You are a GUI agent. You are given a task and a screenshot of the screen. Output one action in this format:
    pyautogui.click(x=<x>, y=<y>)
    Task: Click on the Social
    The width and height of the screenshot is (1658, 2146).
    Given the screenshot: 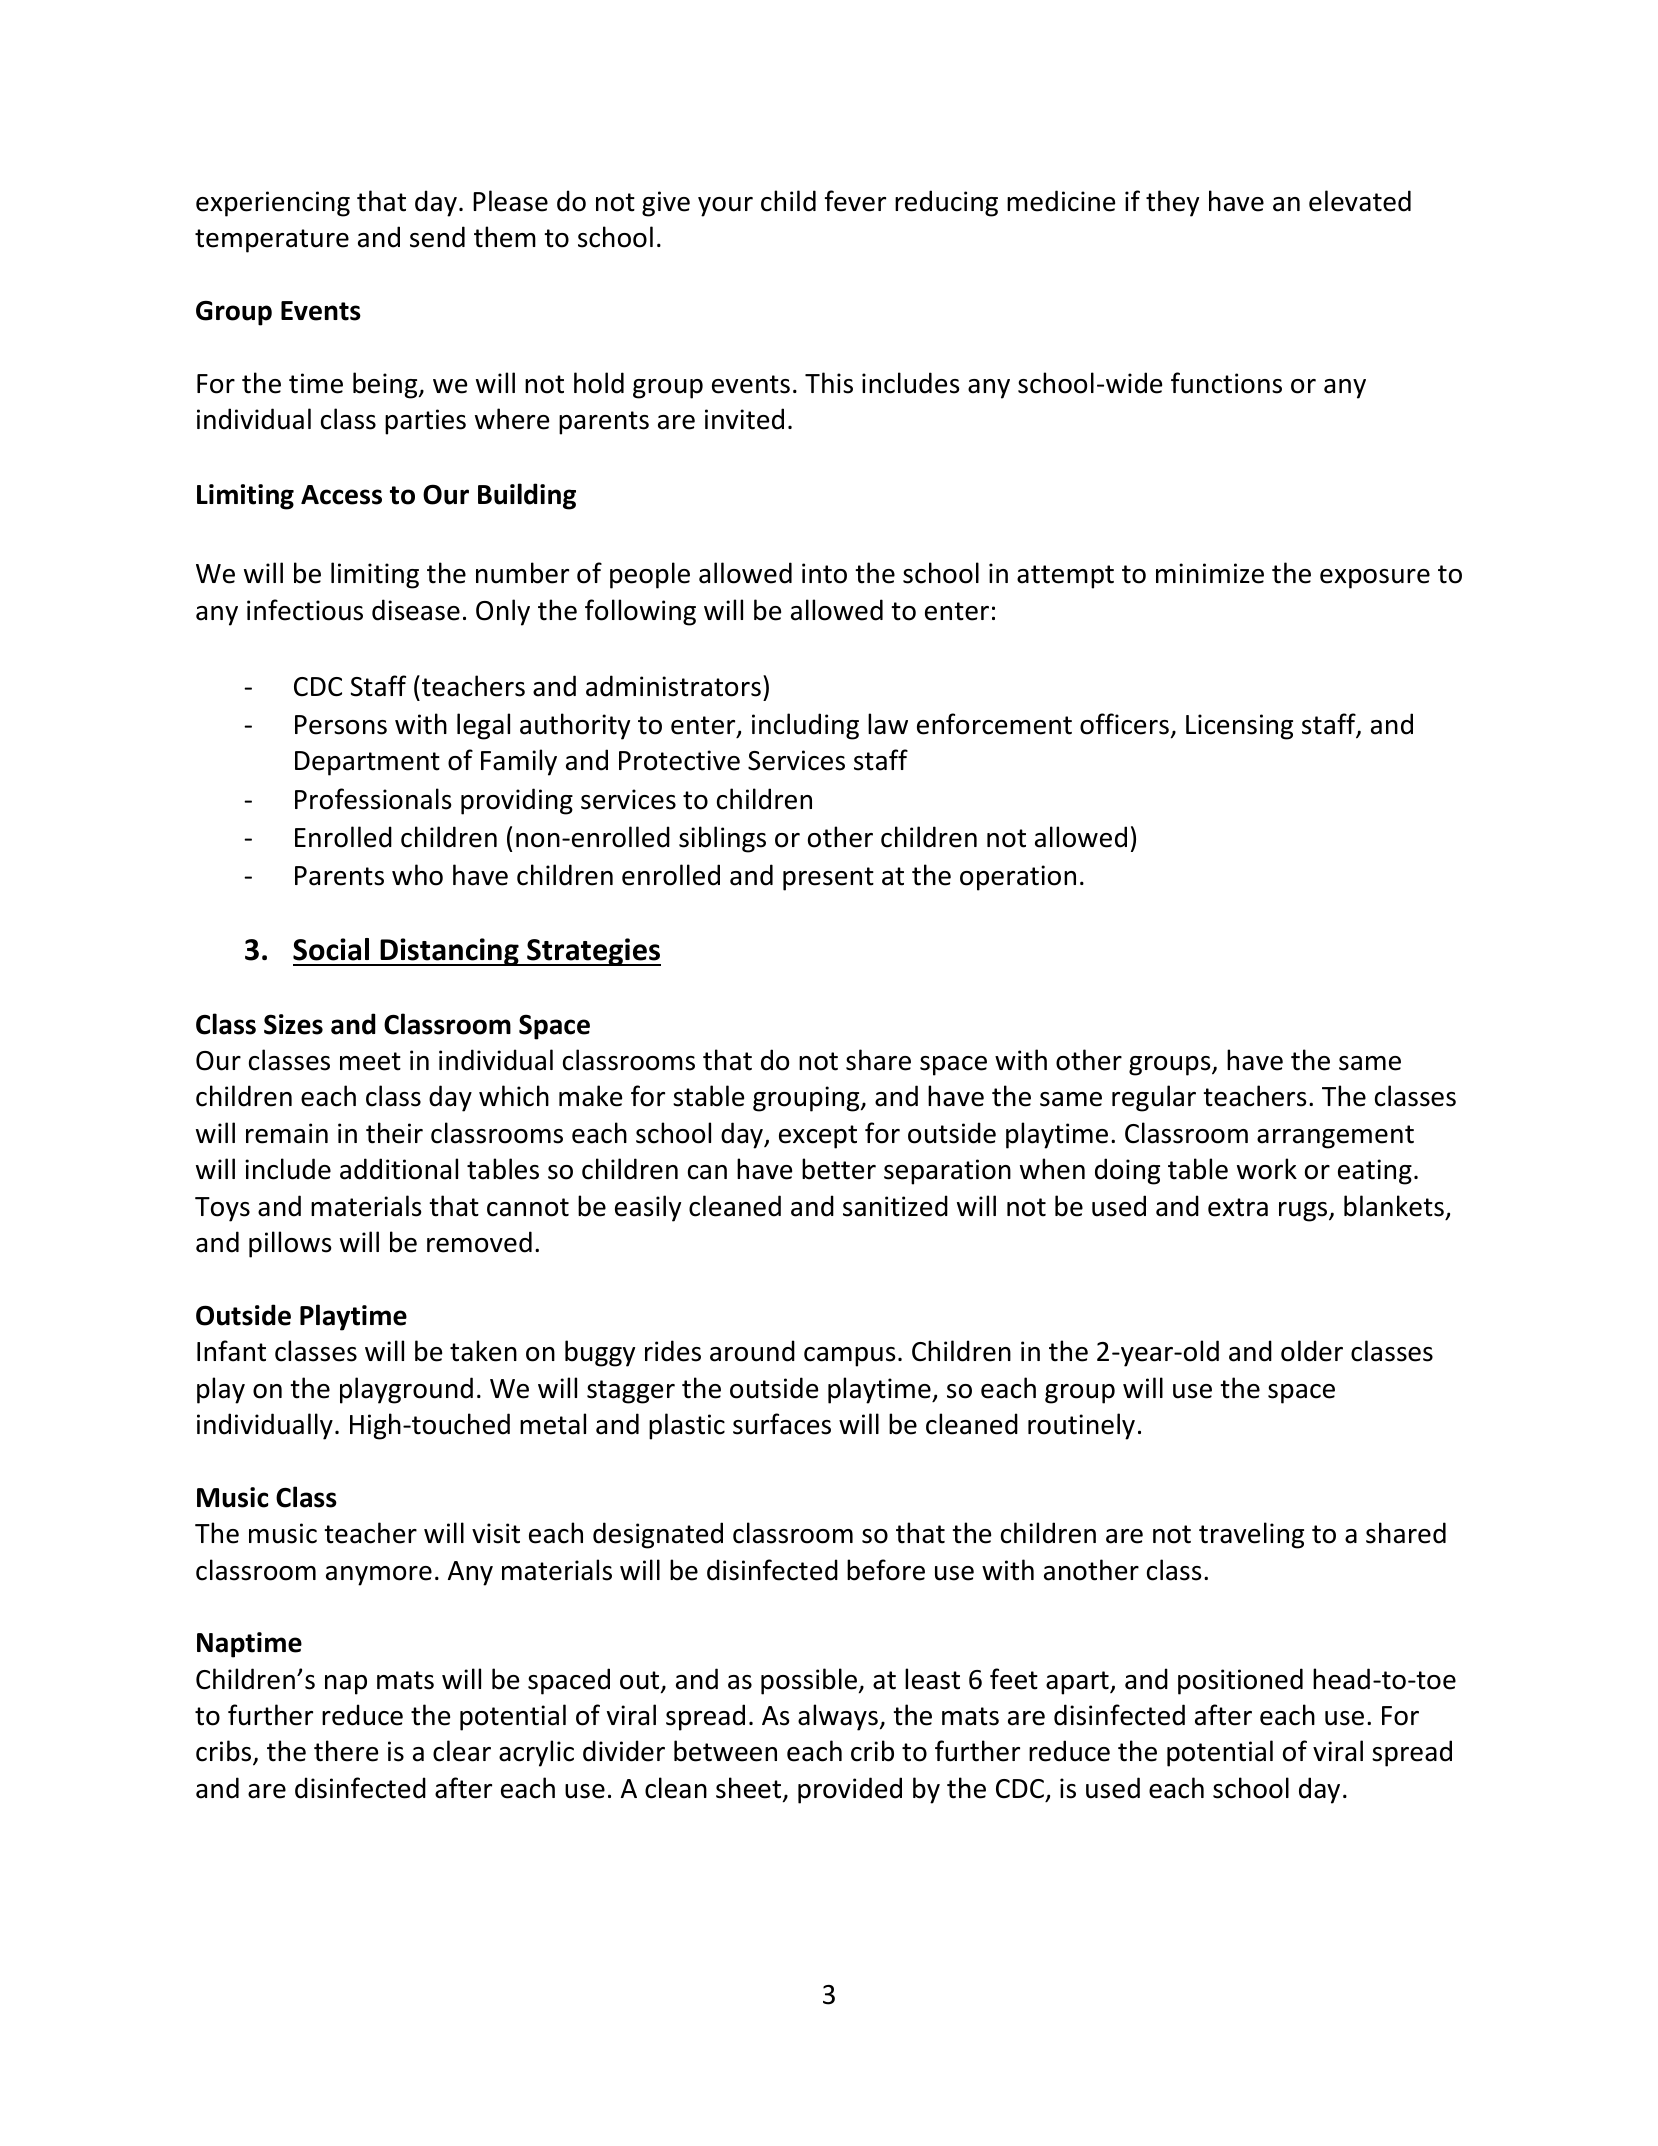 What is the action you would take?
    pyautogui.click(x=331, y=949)
